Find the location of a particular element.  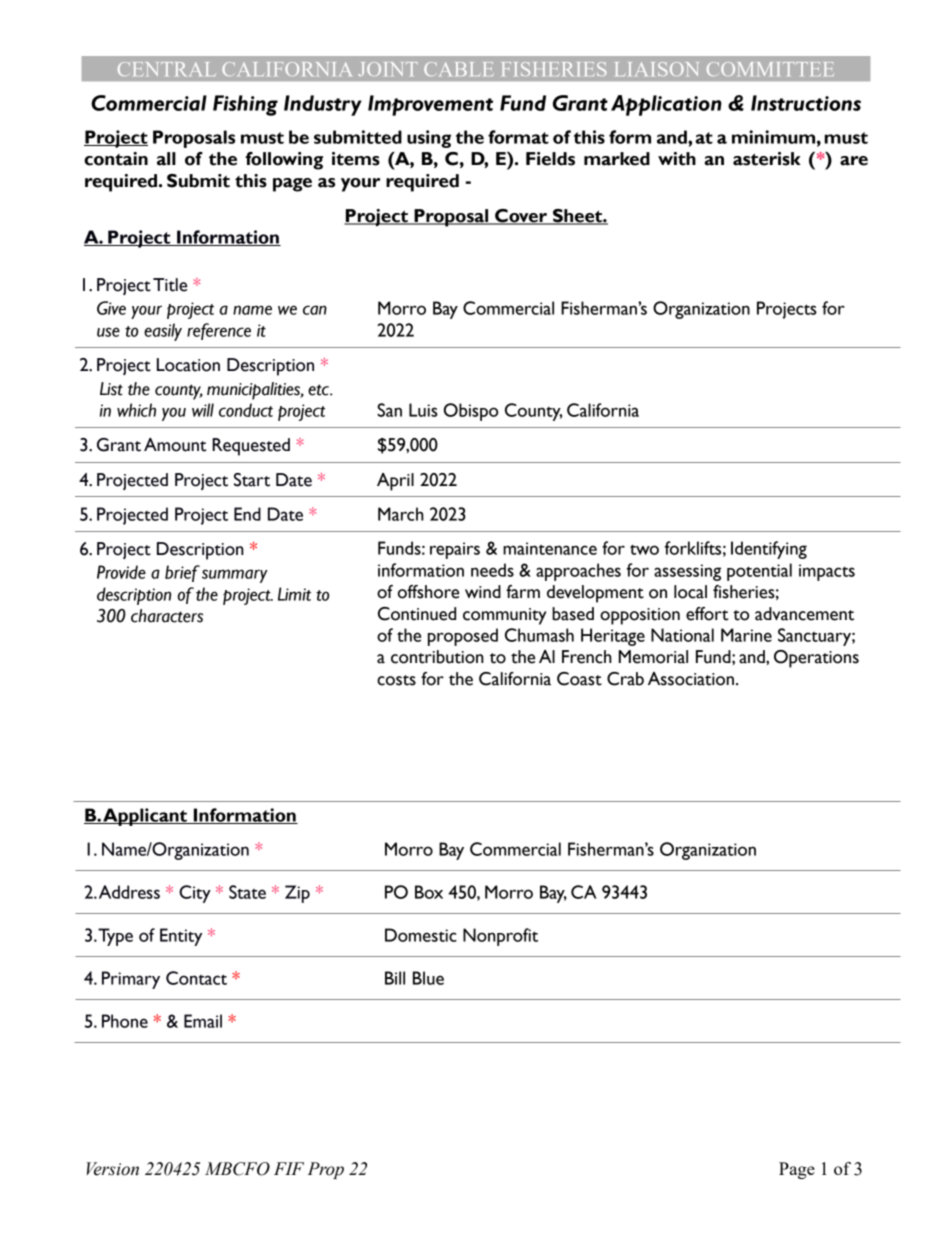

Applicant is located at coordinates (145, 817).
